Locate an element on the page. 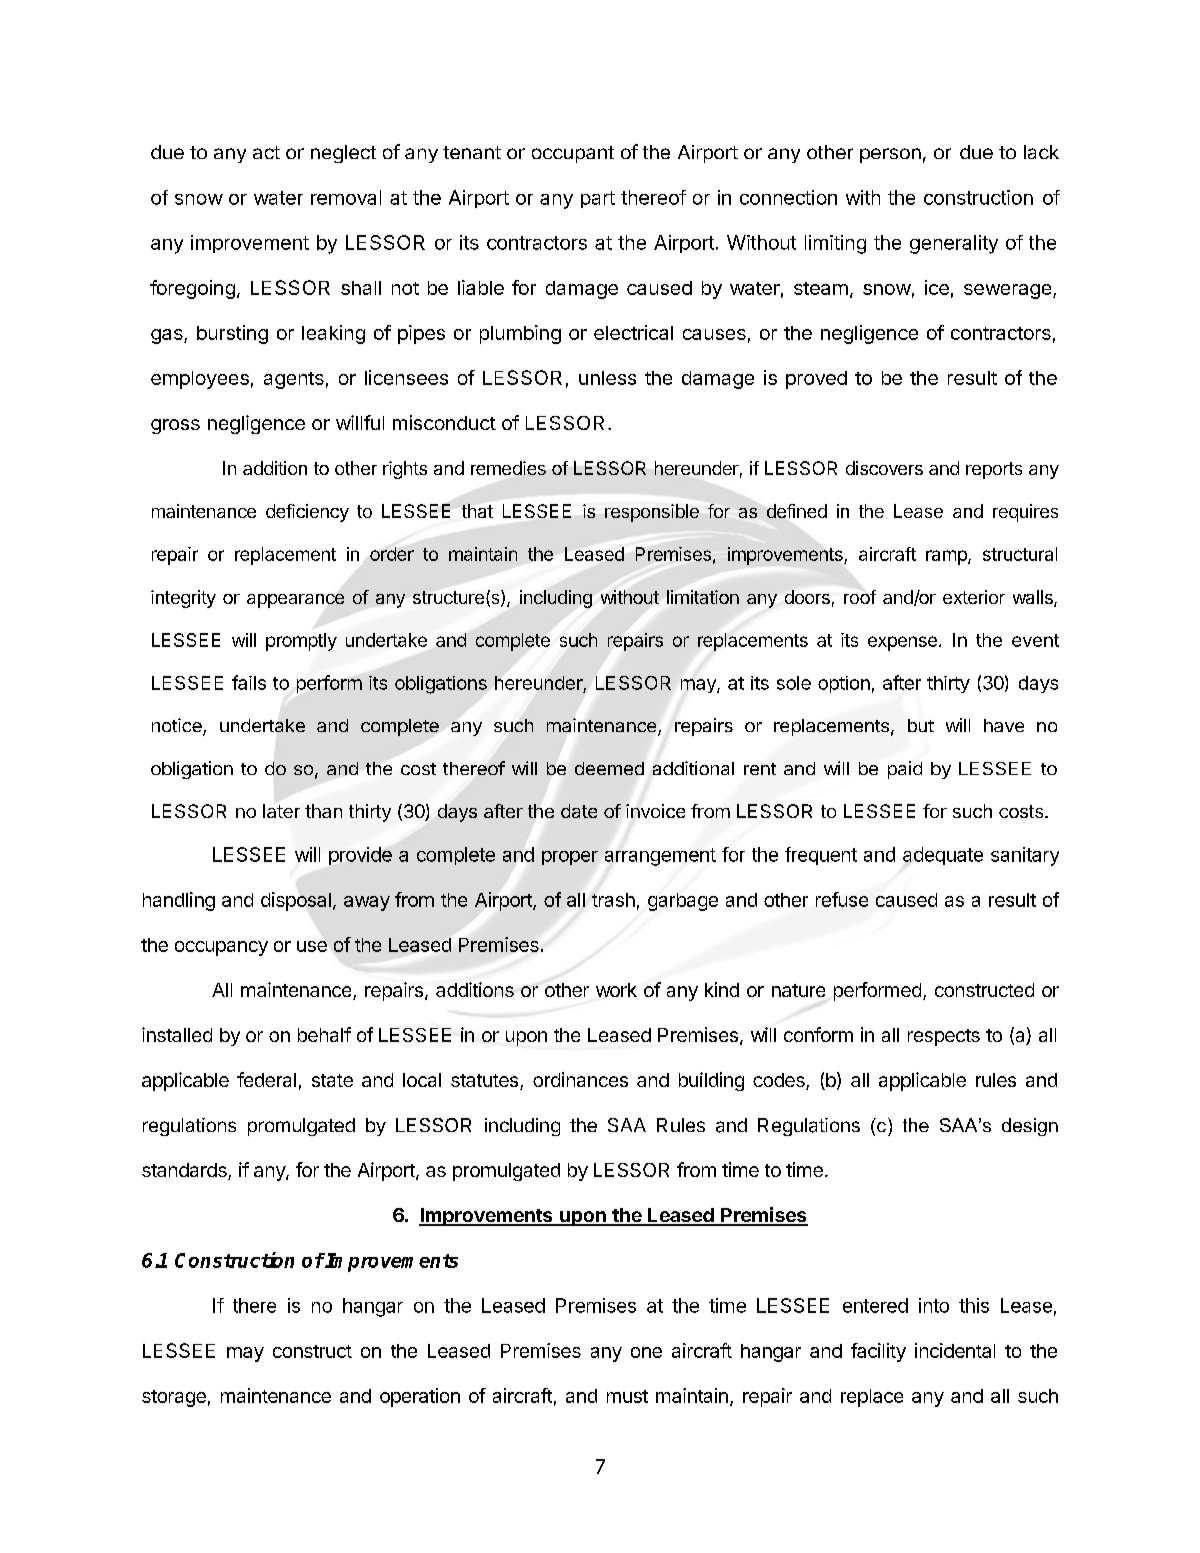 The image size is (1200, 1553). deemed is located at coordinates (609, 768).
